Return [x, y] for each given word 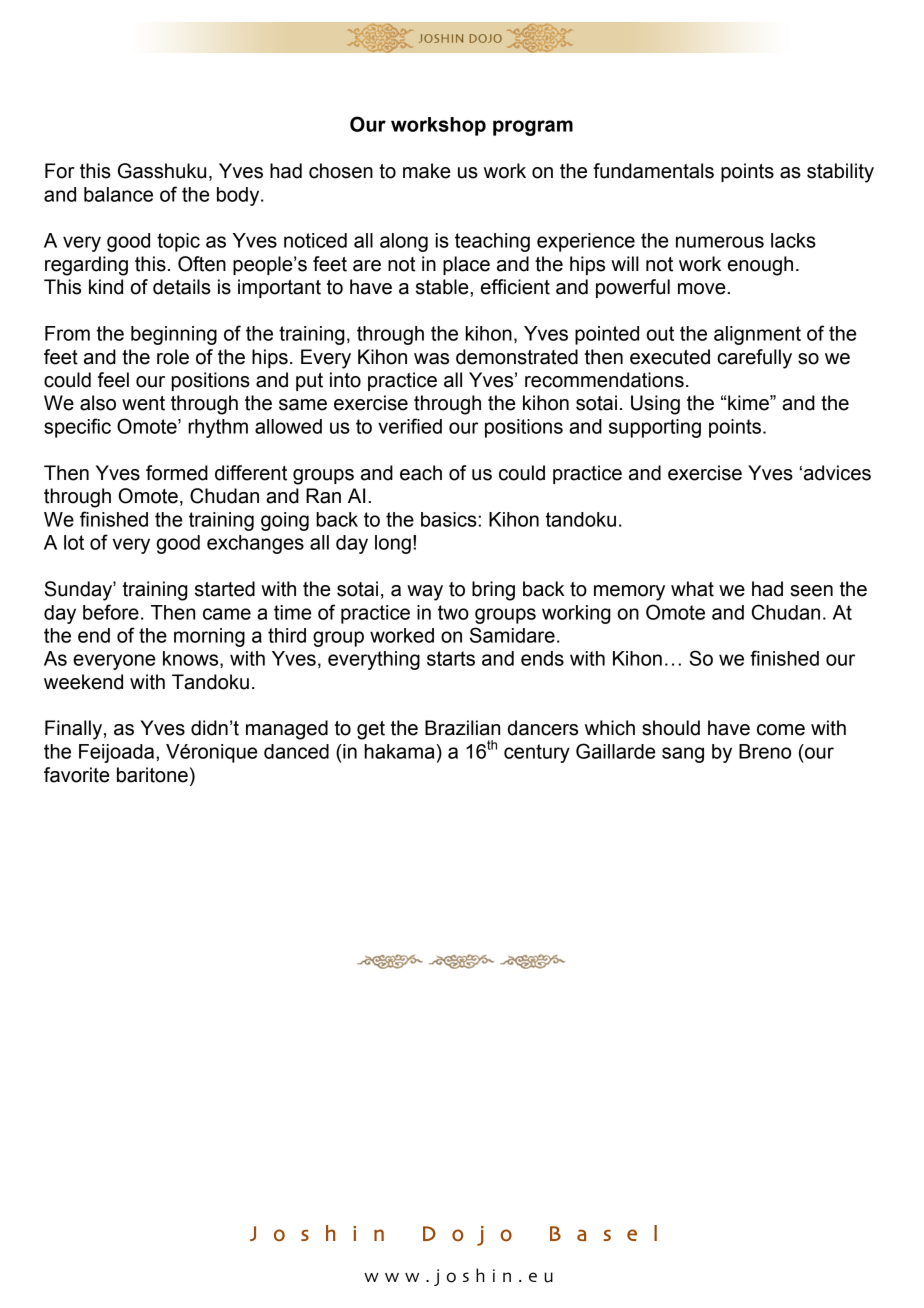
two [453, 612]
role [173, 357]
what [692, 589]
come [781, 730]
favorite [77, 775]
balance [118, 194]
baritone [152, 775]
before [111, 612]
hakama [400, 751]
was [431, 359]
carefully [754, 359]
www [391, 1277]
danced [296, 751]
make [427, 171]
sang [683, 755]
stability [840, 173]
